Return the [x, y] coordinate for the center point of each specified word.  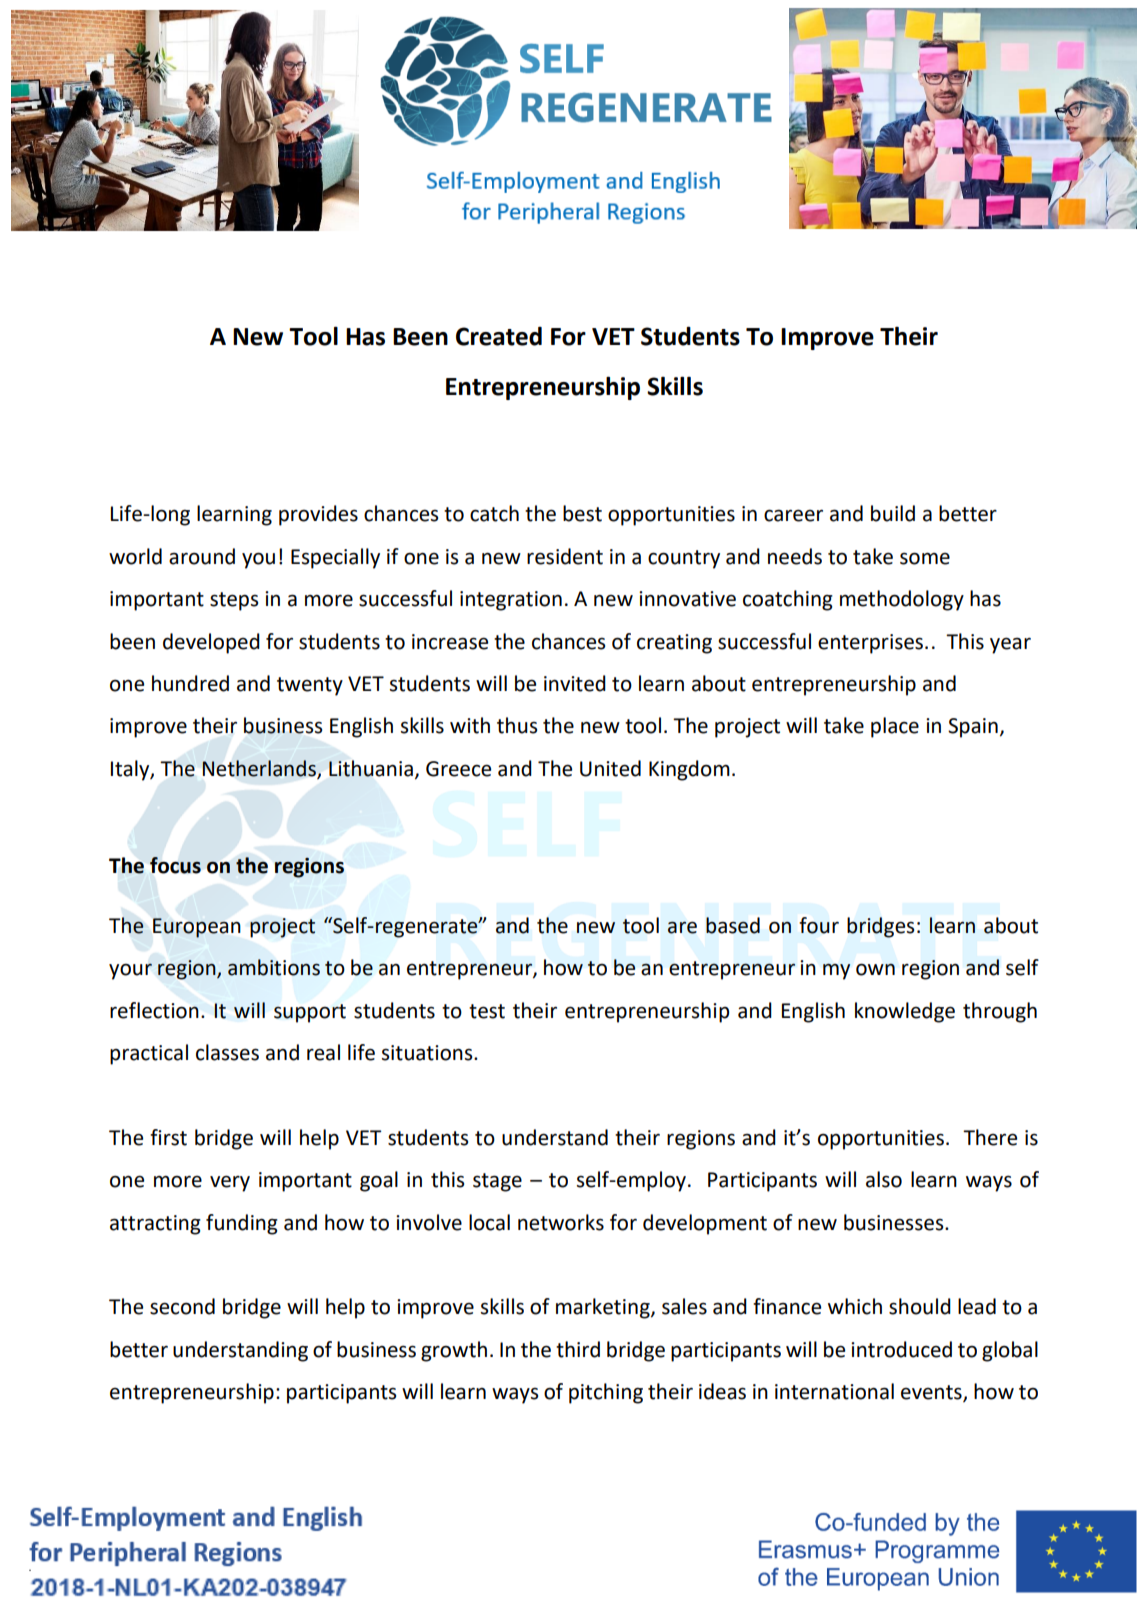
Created [499, 336]
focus [175, 865]
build [893, 513]
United [610, 768]
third [578, 1349]
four [819, 925]
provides [318, 515]
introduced [901, 1349]
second [182, 1306]
